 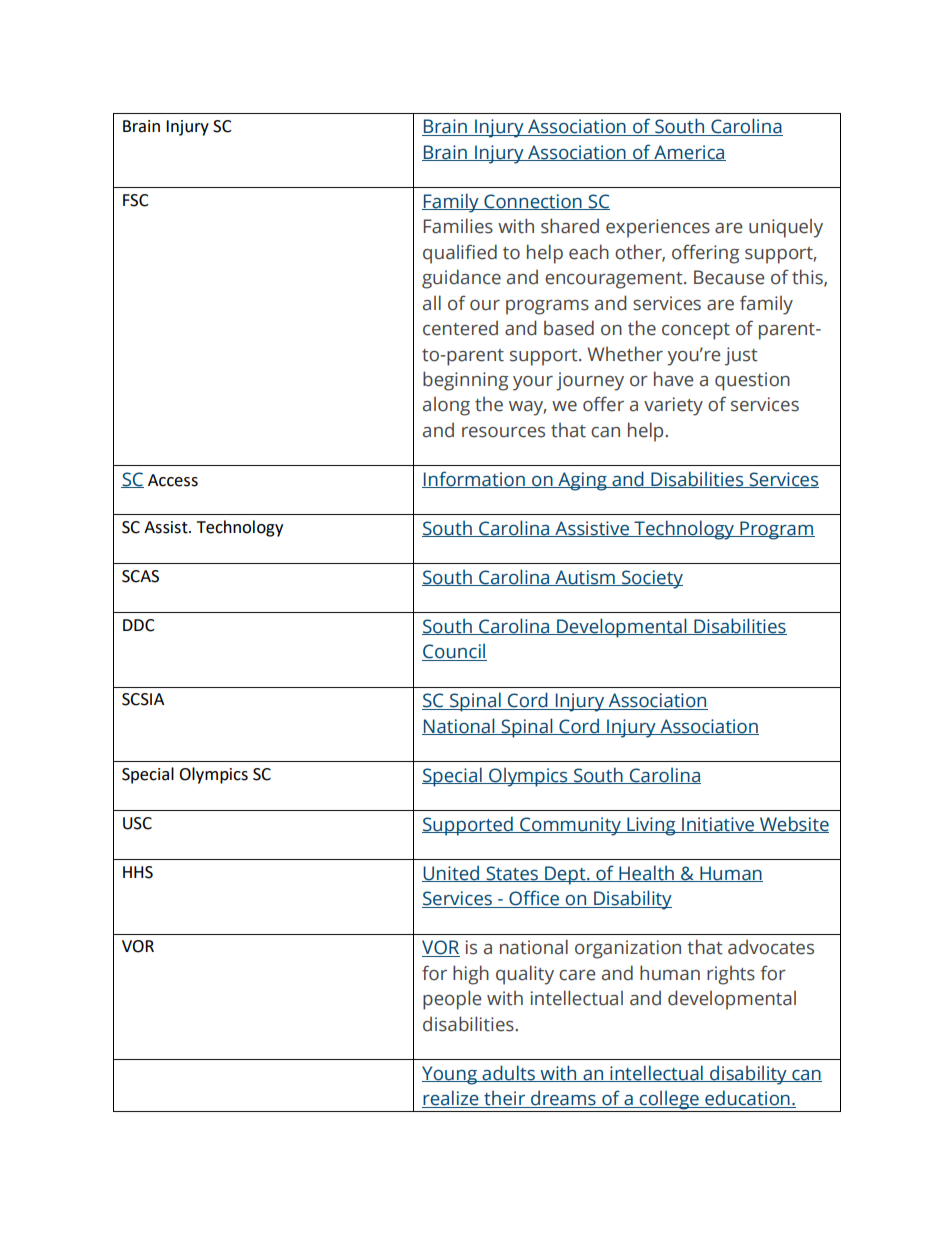 I want to click on Families, so click(x=458, y=226).
